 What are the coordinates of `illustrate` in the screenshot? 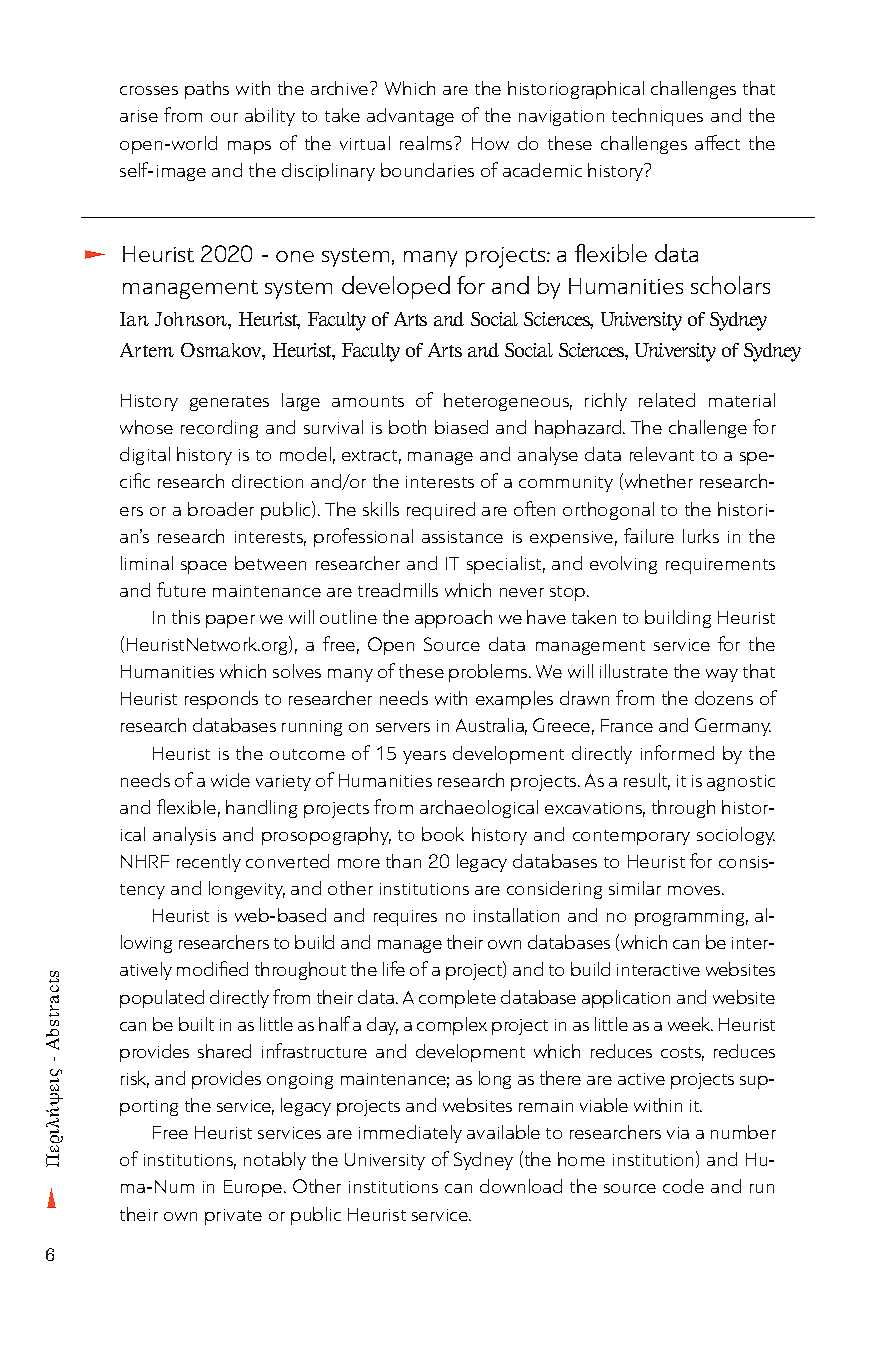 It's located at (634, 671).
